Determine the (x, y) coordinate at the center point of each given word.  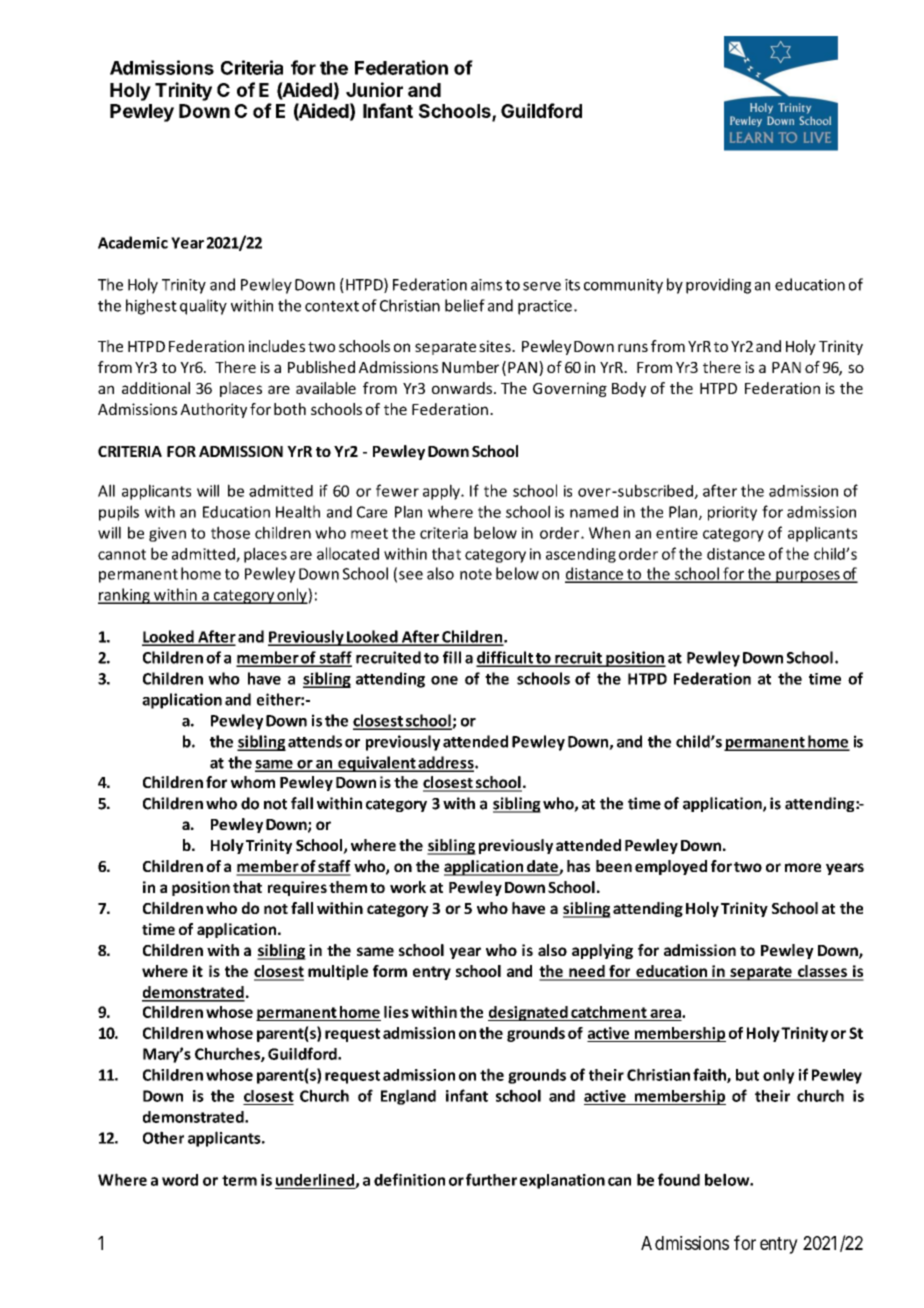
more (803, 867)
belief (465, 305)
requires (297, 888)
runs (633, 347)
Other (163, 1137)
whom (253, 782)
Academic (133, 242)
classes (822, 972)
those (230, 532)
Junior (374, 89)
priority (732, 513)
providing (718, 286)
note (476, 574)
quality (203, 307)
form (390, 971)
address (446, 763)
